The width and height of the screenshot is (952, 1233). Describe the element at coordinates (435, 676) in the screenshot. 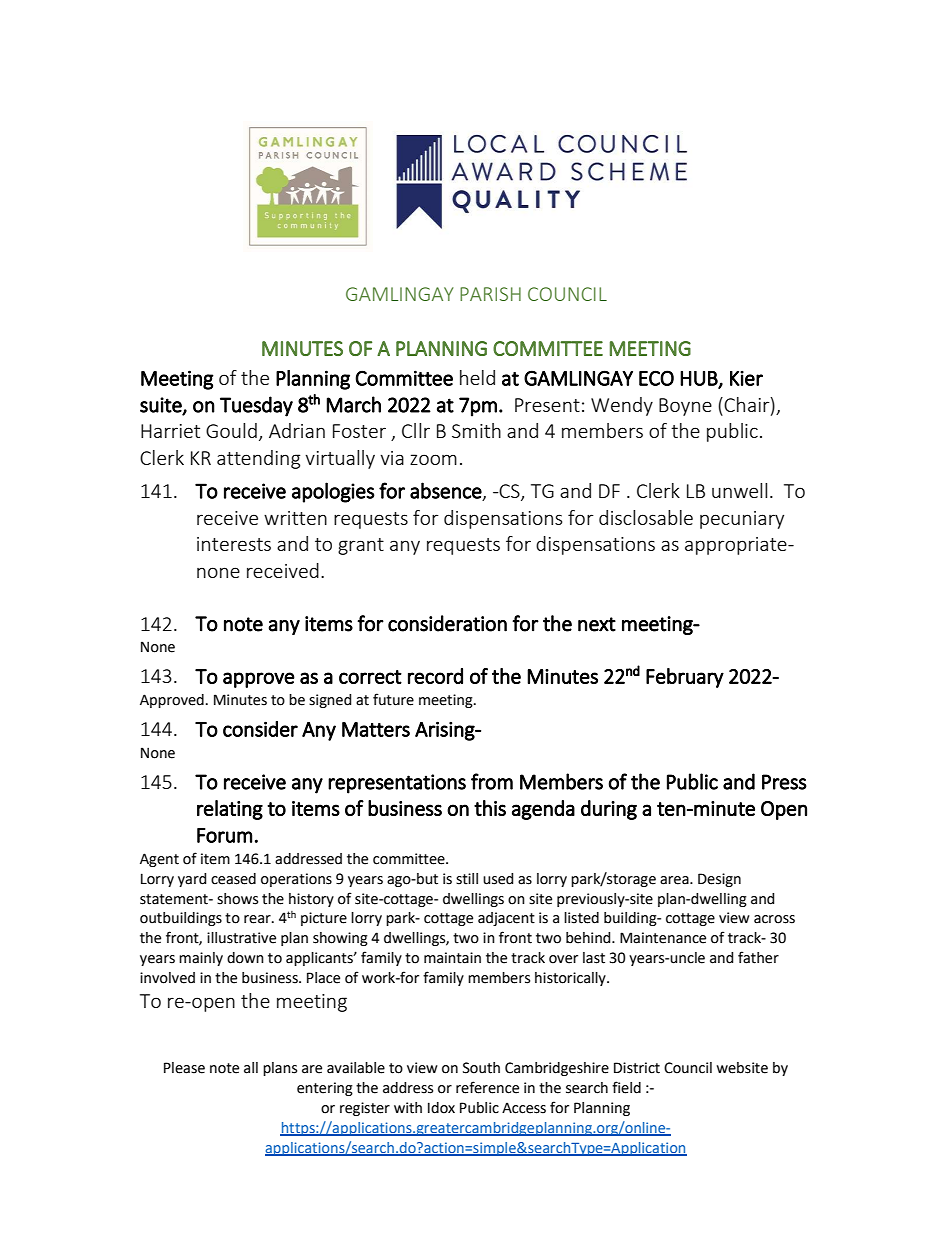

I see `record` at that location.
